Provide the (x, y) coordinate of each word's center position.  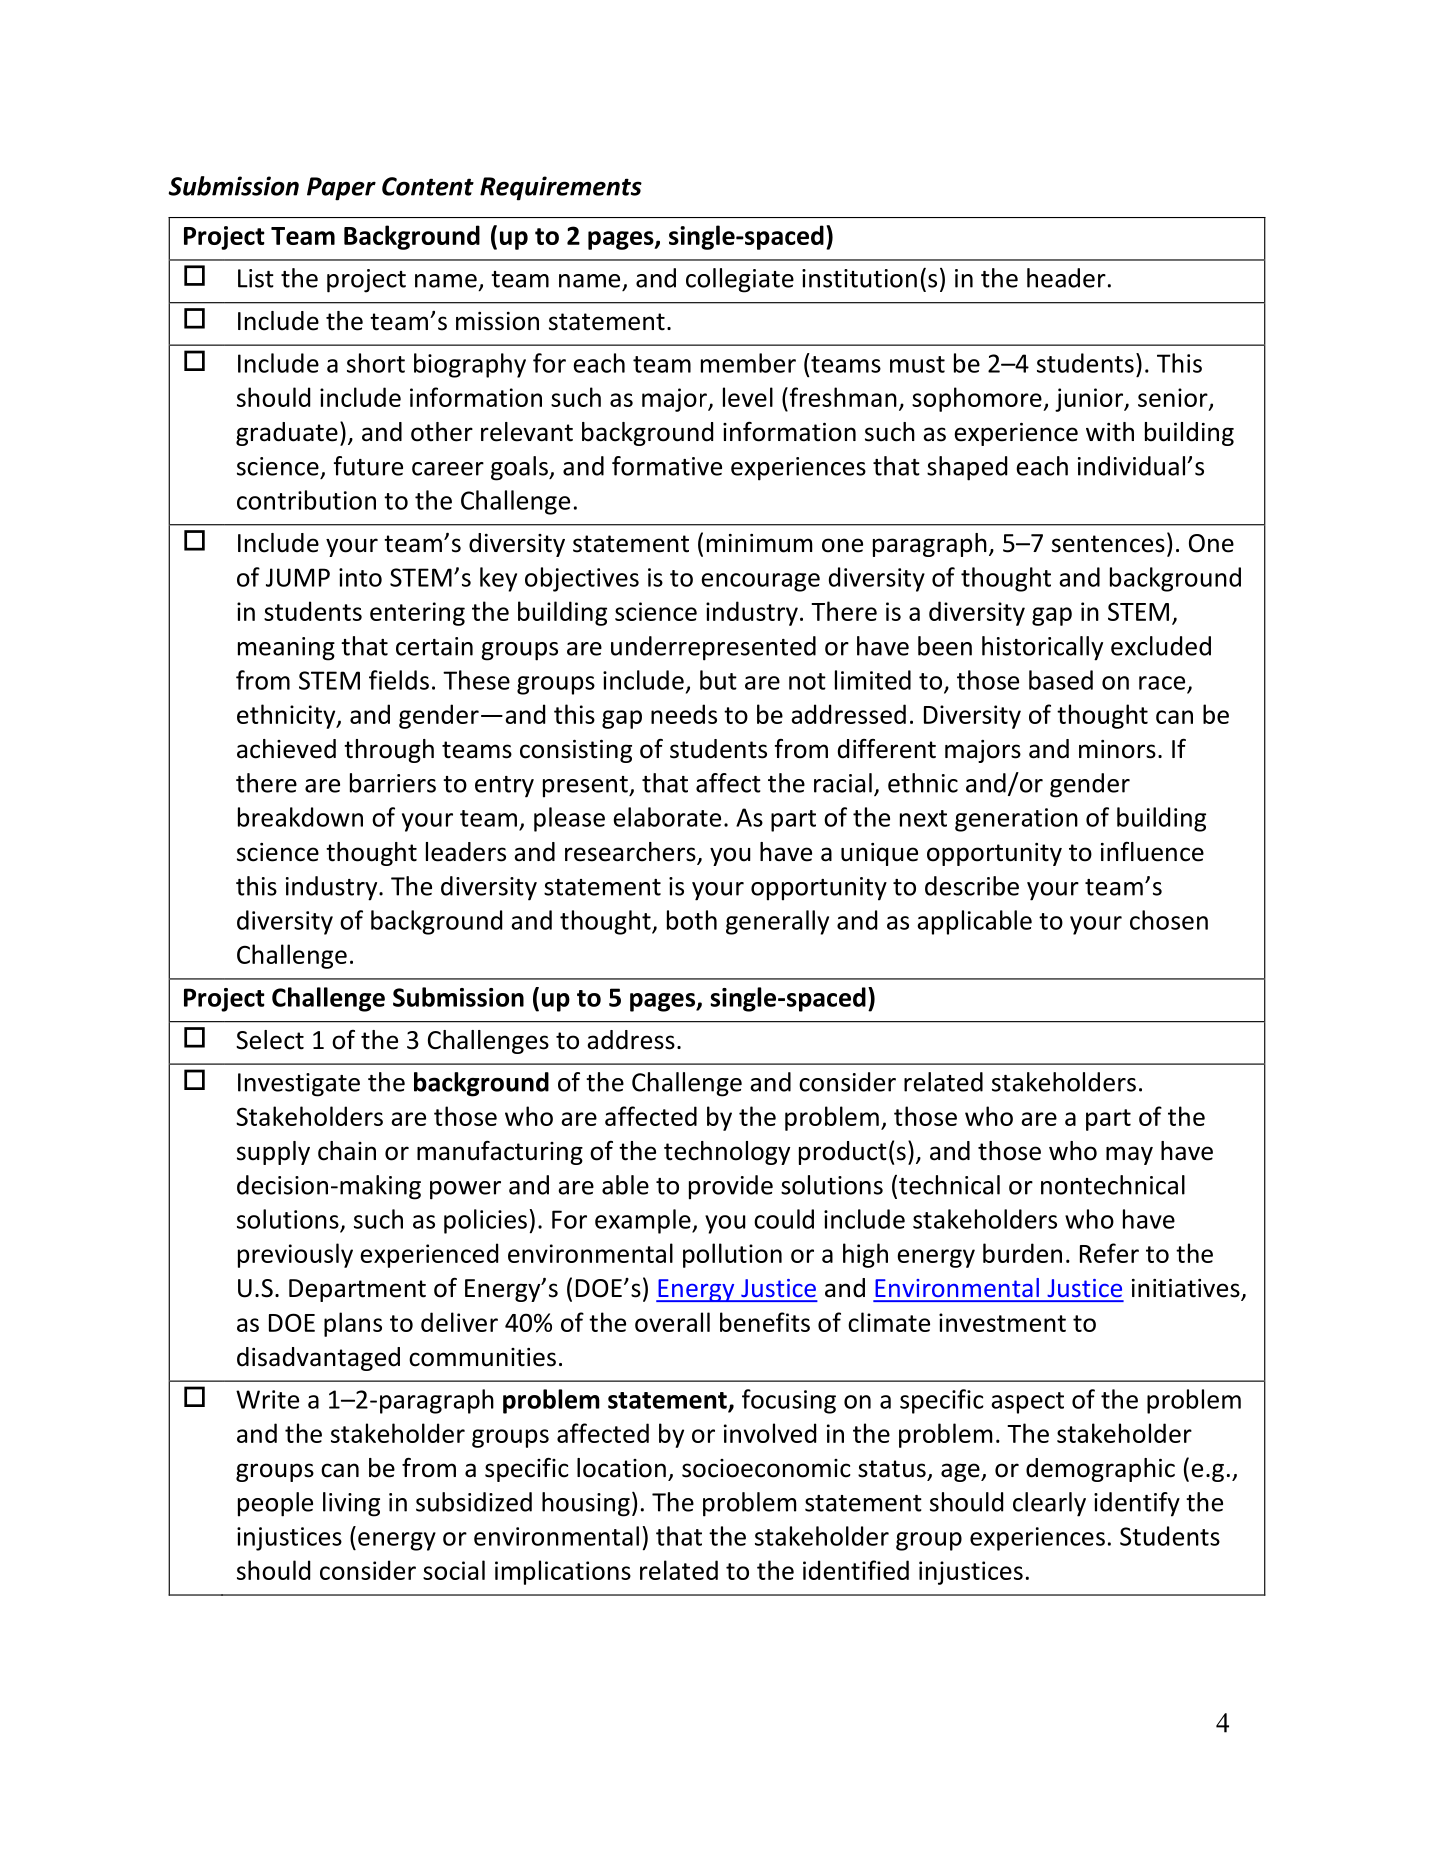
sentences (1108, 544)
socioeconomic (766, 1468)
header (1066, 278)
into (360, 577)
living (351, 1504)
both (692, 920)
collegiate (740, 280)
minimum (759, 543)
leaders (466, 852)
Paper (341, 189)
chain (347, 1151)
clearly (1049, 1504)
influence (1152, 852)
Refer (1109, 1253)
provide (731, 1187)
